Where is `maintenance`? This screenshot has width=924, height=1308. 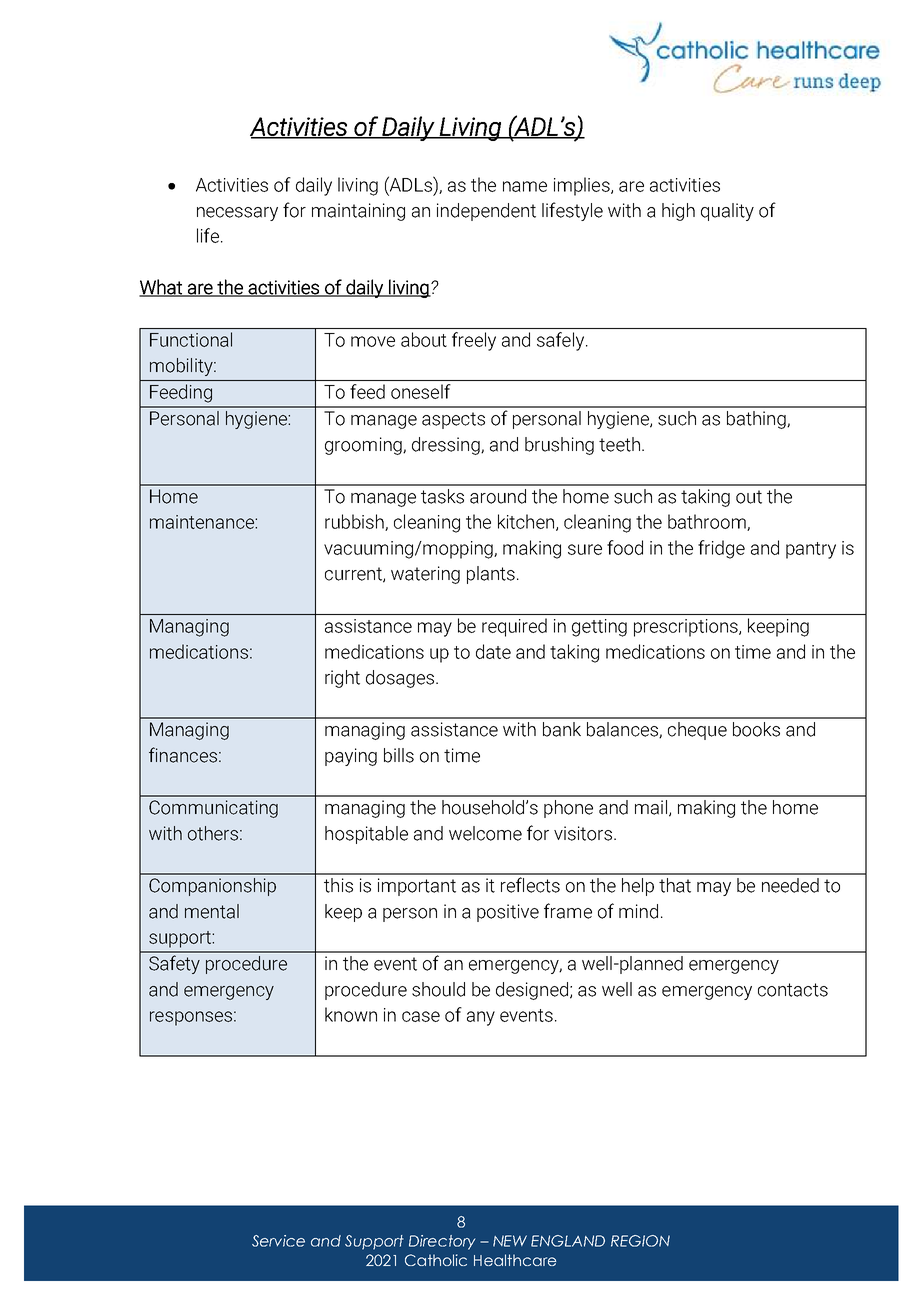
maintenance is located at coordinates (203, 522).
